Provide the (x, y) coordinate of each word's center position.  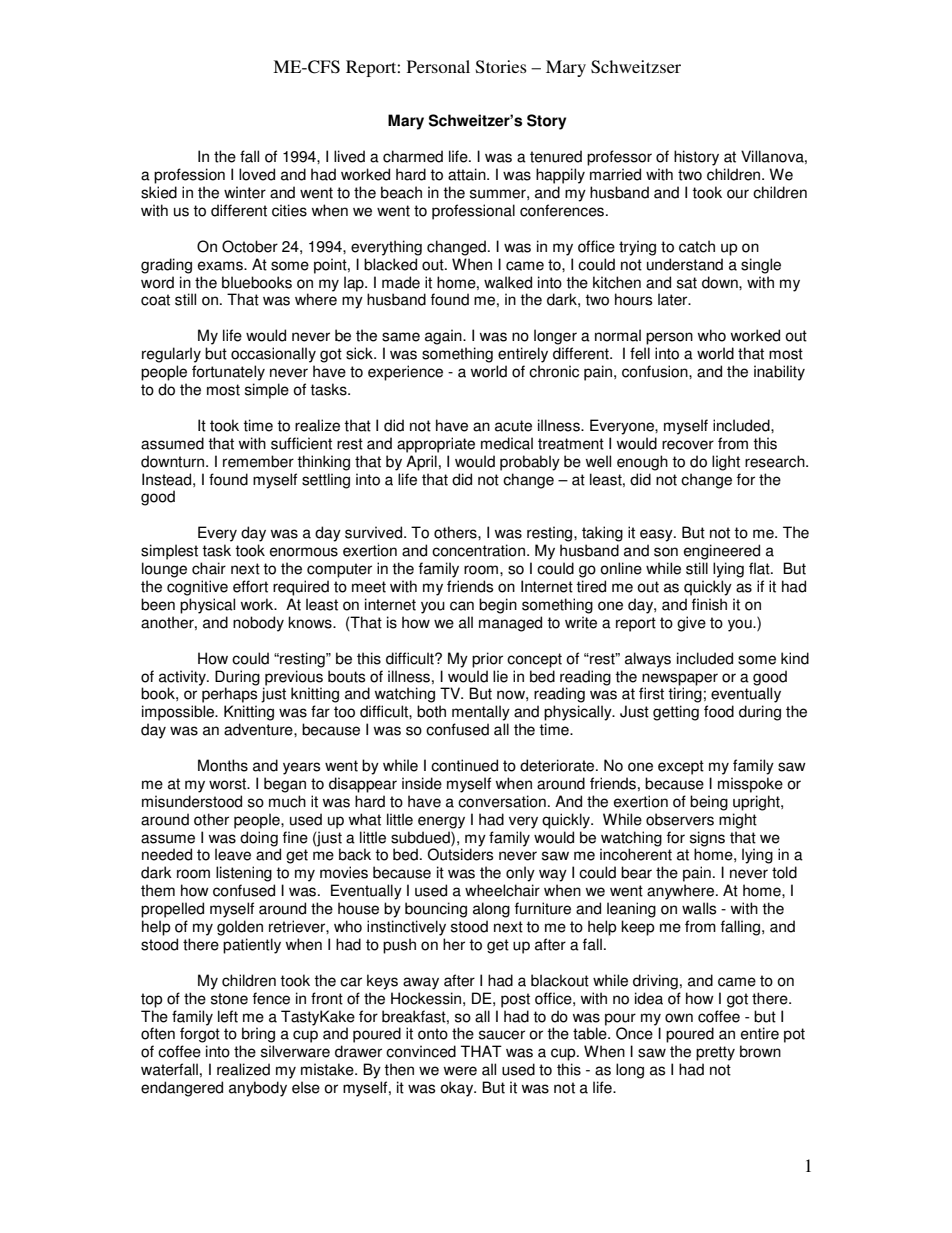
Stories (501, 67)
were (460, 1071)
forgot (200, 1035)
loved (257, 174)
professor (619, 158)
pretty (715, 1053)
